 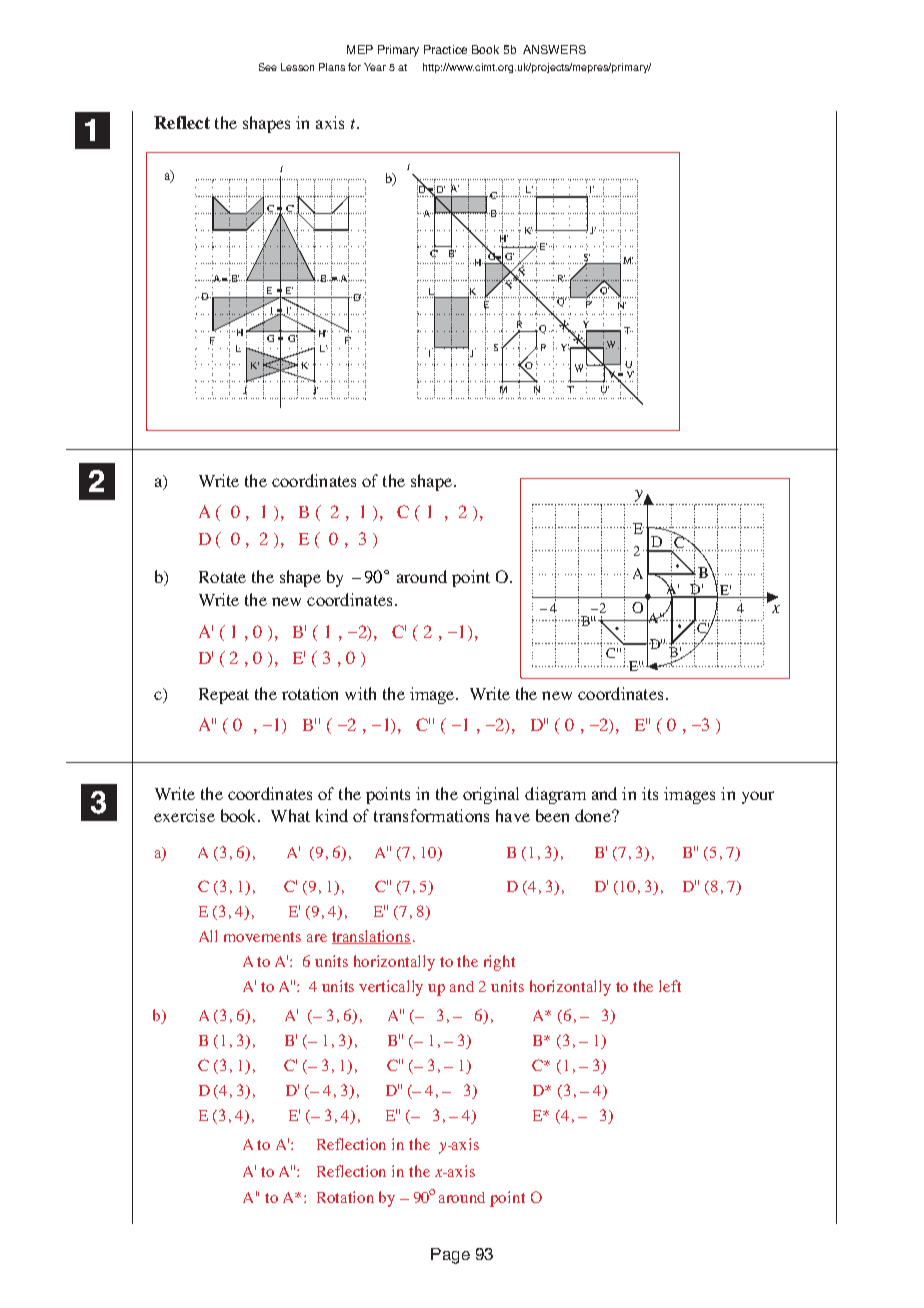 What do you see at coordinates (290, 815) in the screenshot?
I see `What` at bounding box center [290, 815].
